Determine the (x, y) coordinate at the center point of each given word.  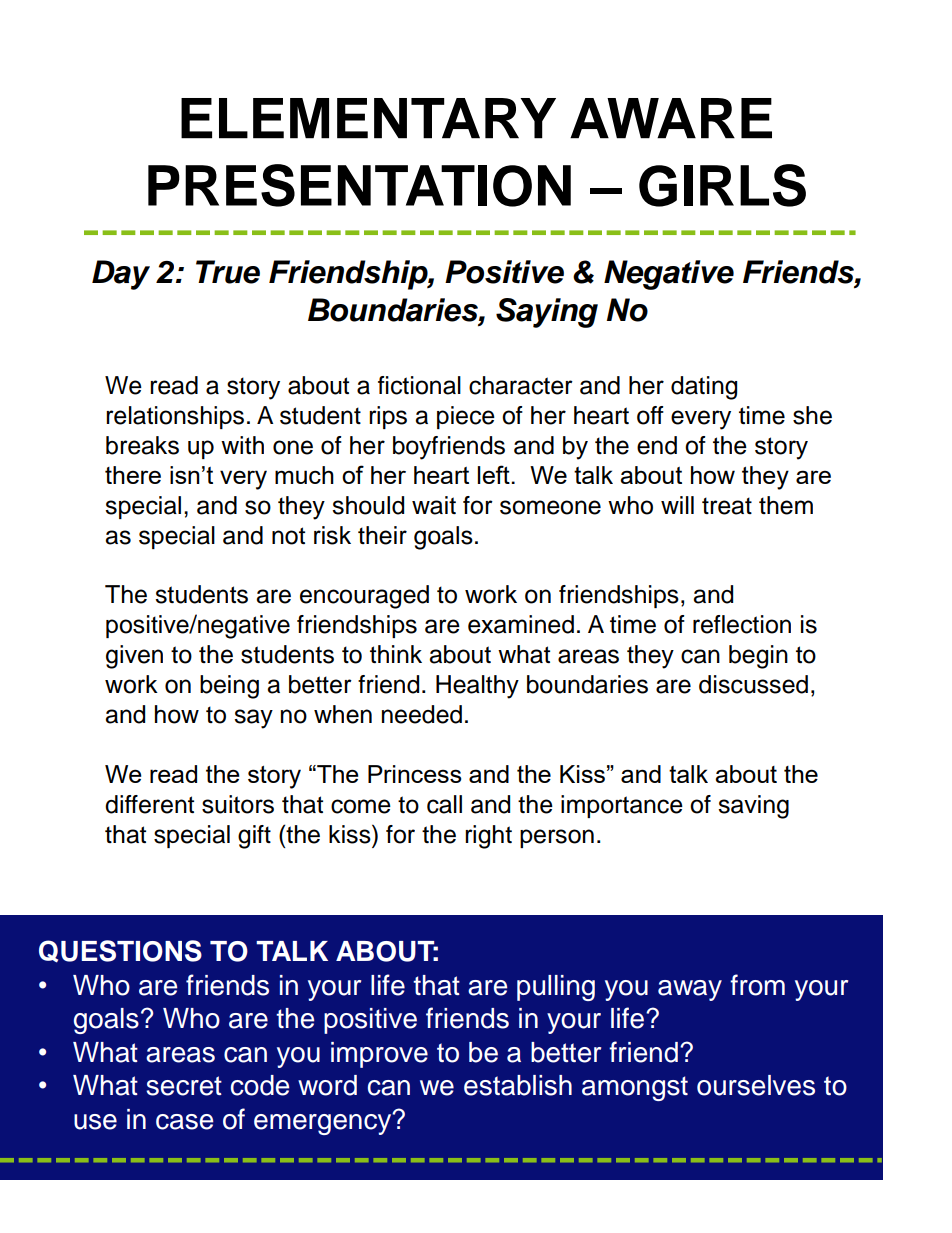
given (134, 657)
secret (184, 1086)
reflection (742, 624)
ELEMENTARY (368, 118)
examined (521, 624)
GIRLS (722, 185)
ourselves (756, 1085)
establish (518, 1085)
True (228, 272)
